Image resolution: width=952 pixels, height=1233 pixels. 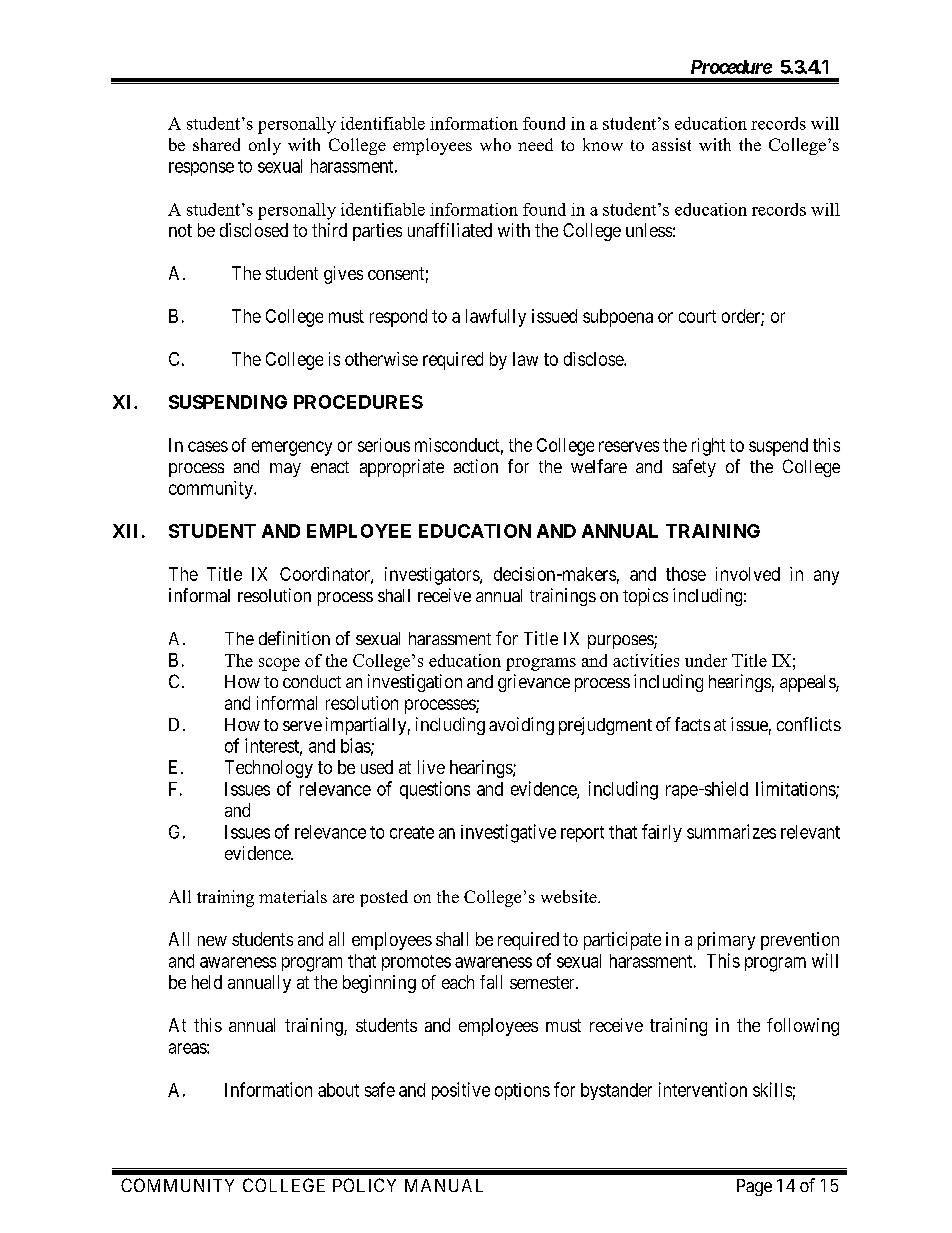 What do you see at coordinates (416, 963) in the screenshot?
I see `promotes` at bounding box center [416, 963].
